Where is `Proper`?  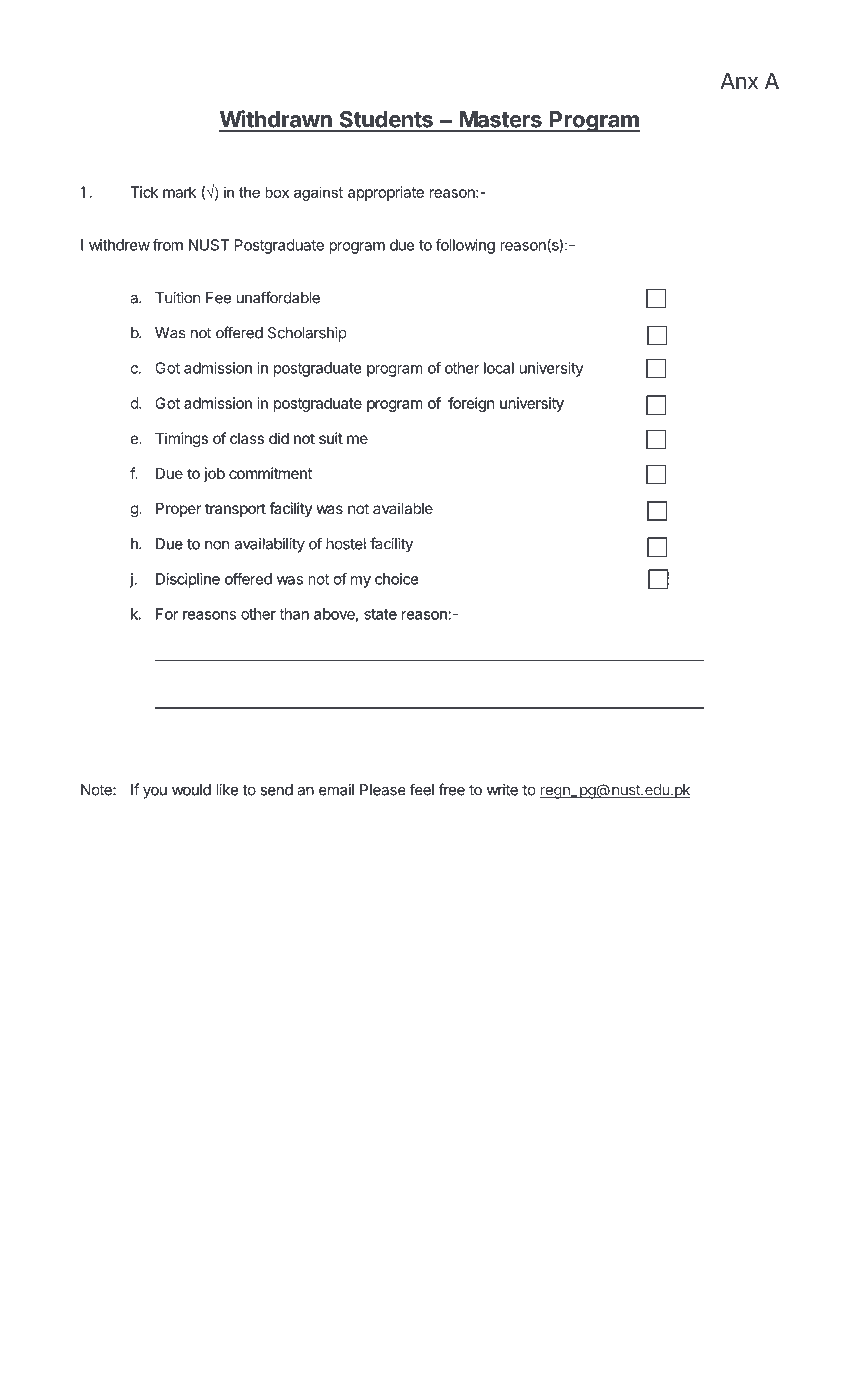
Proper is located at coordinates (178, 510).
